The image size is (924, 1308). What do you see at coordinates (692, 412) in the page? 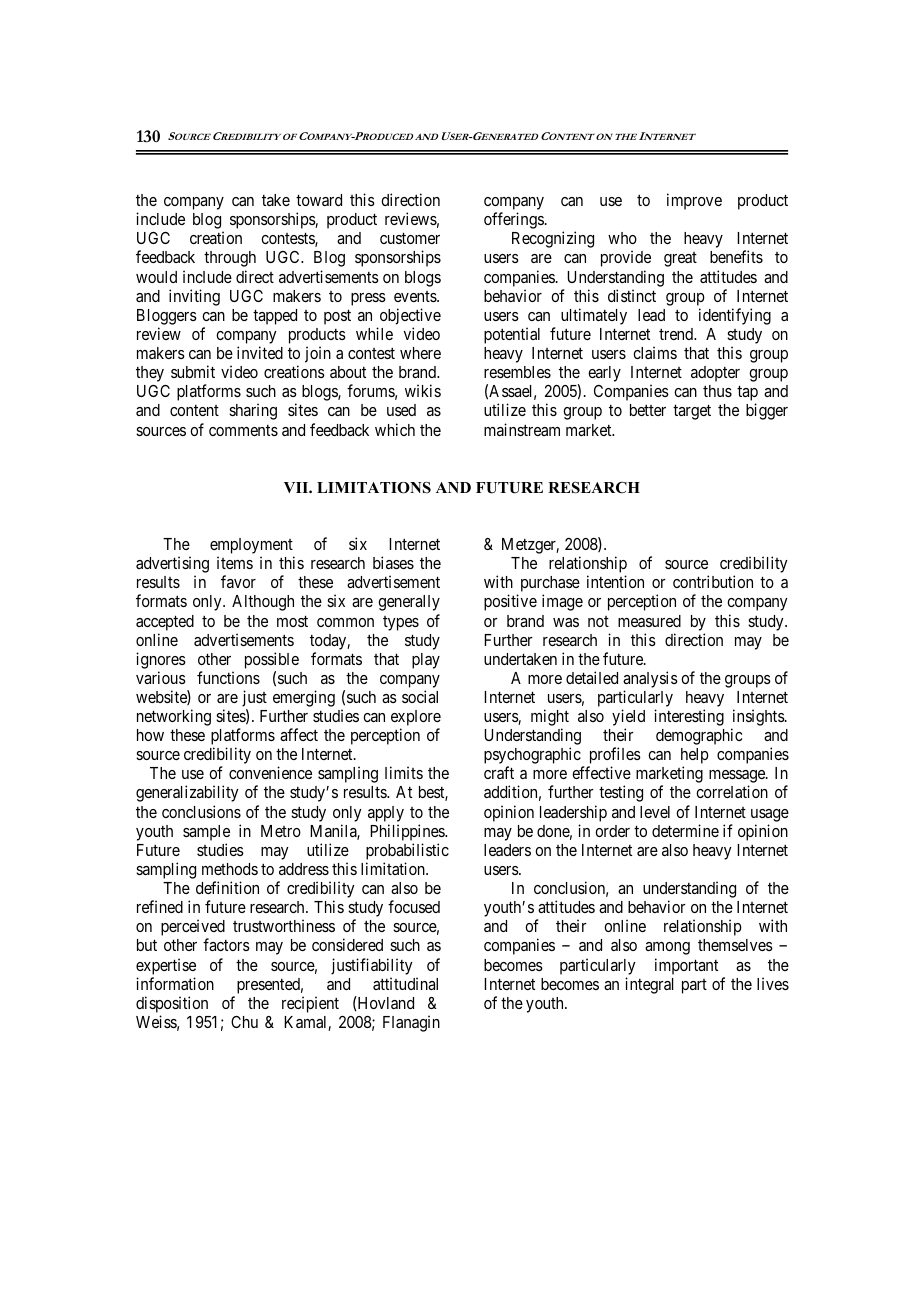
I see `target` at bounding box center [692, 412].
